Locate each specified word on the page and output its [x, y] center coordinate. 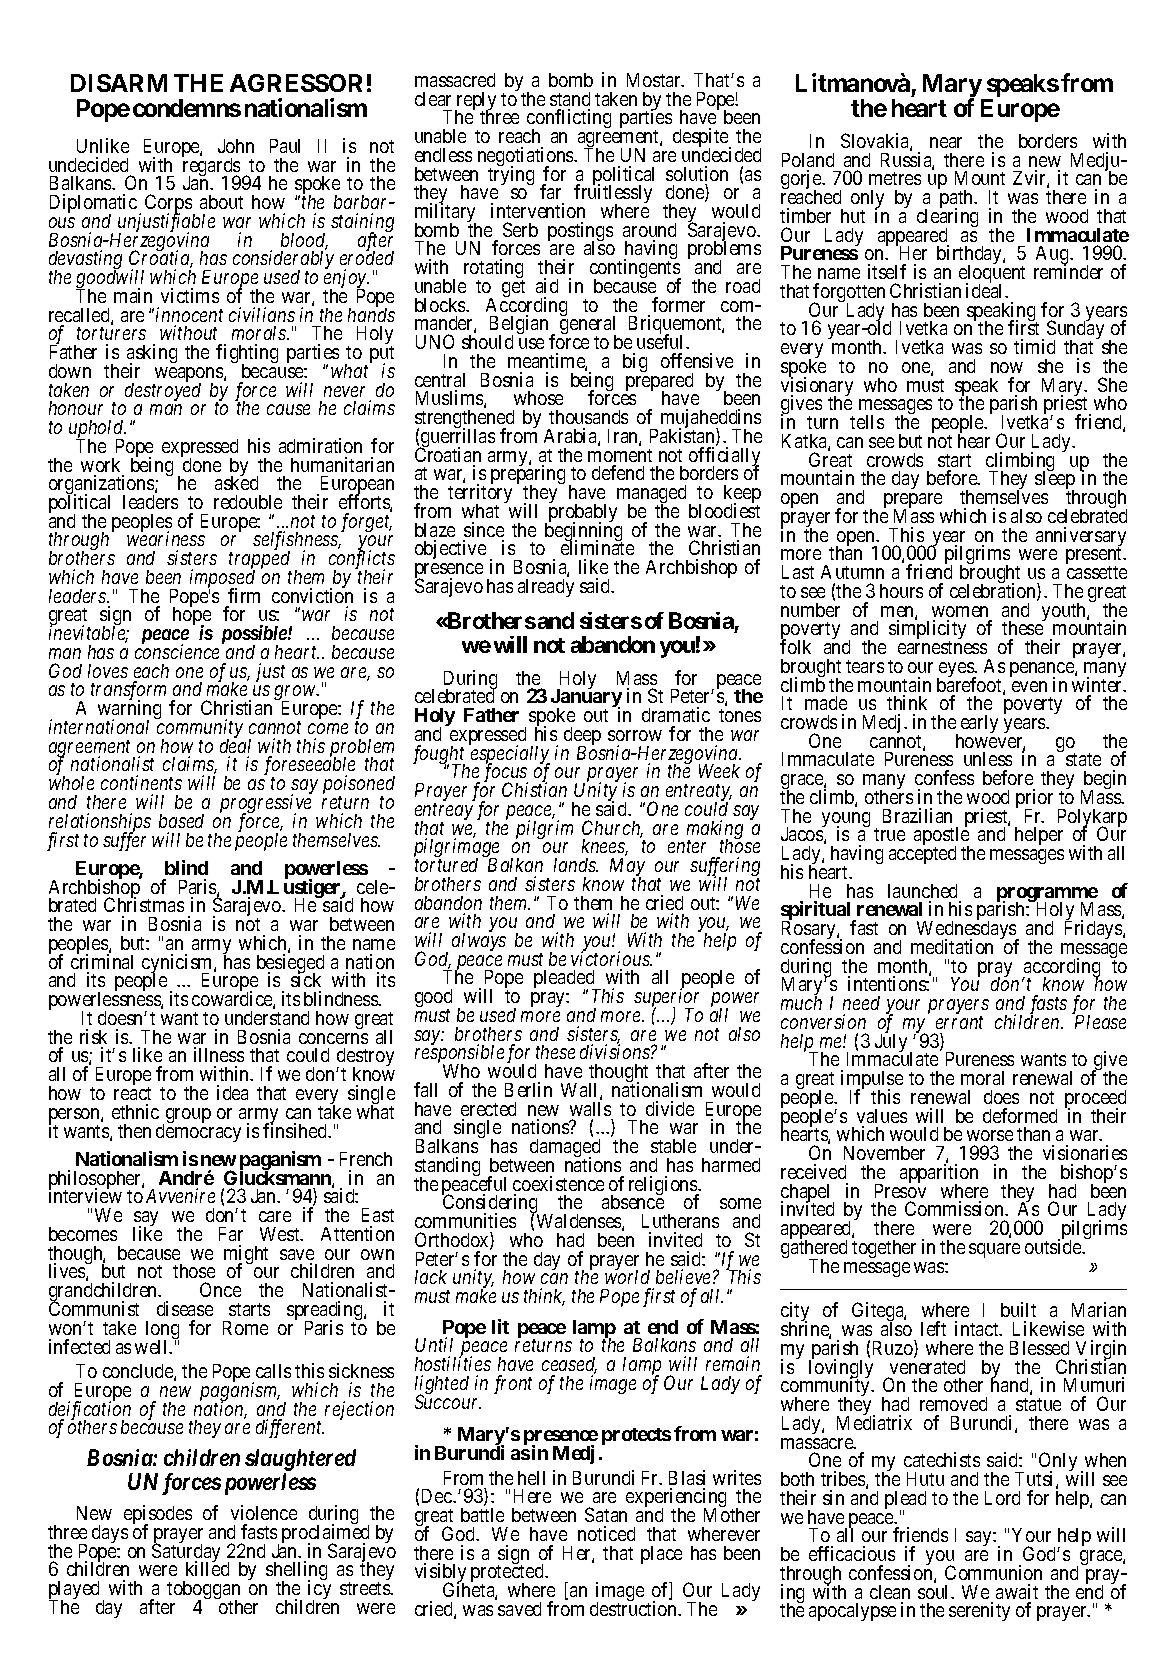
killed [207, 1568]
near [946, 142]
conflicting [569, 120]
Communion [993, 1572]
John [236, 146]
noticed [606, 1533]
